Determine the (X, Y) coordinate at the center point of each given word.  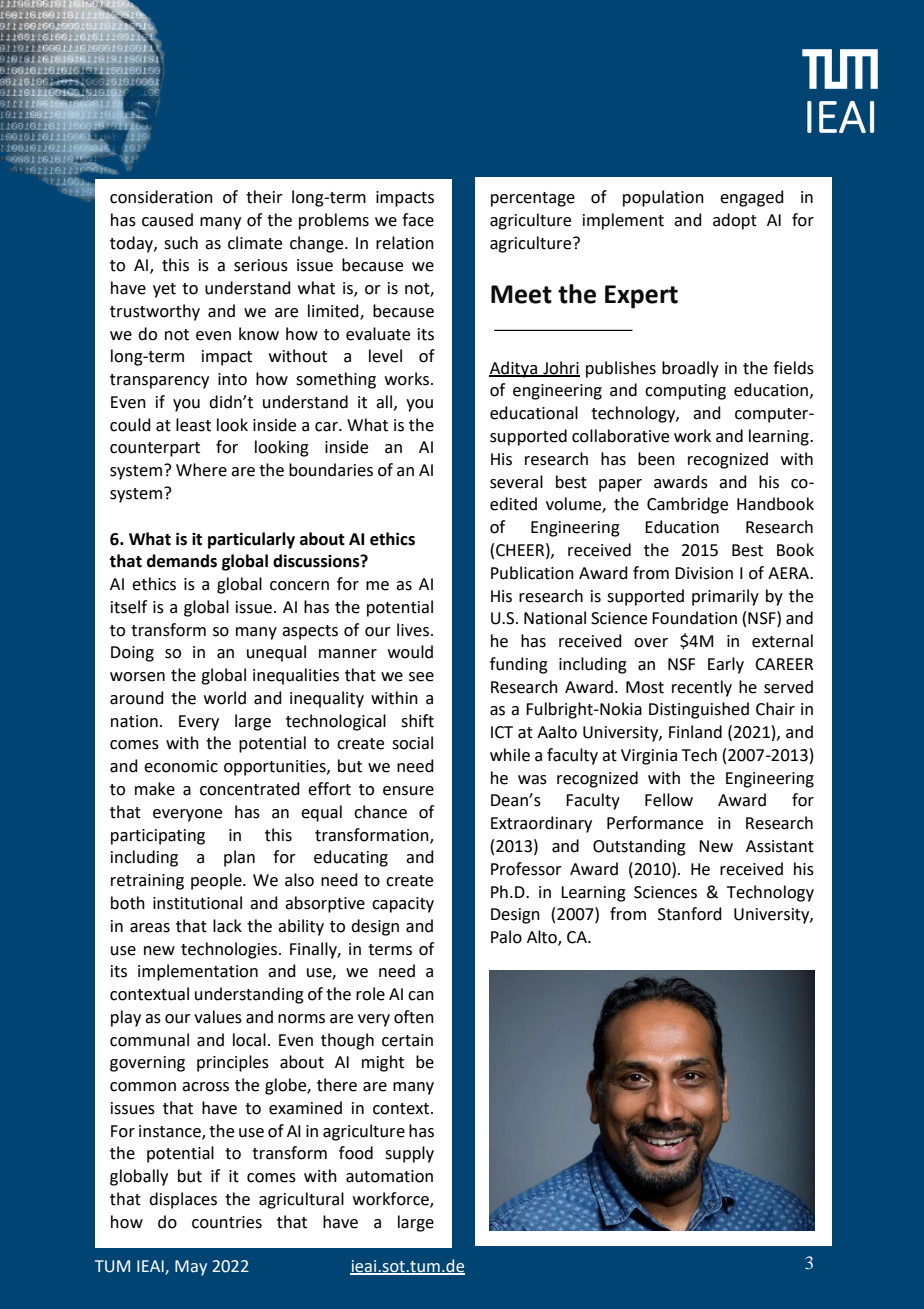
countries (227, 1222)
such (181, 243)
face (418, 220)
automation (389, 1176)
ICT (502, 732)
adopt (735, 221)
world (225, 698)
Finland (695, 732)
